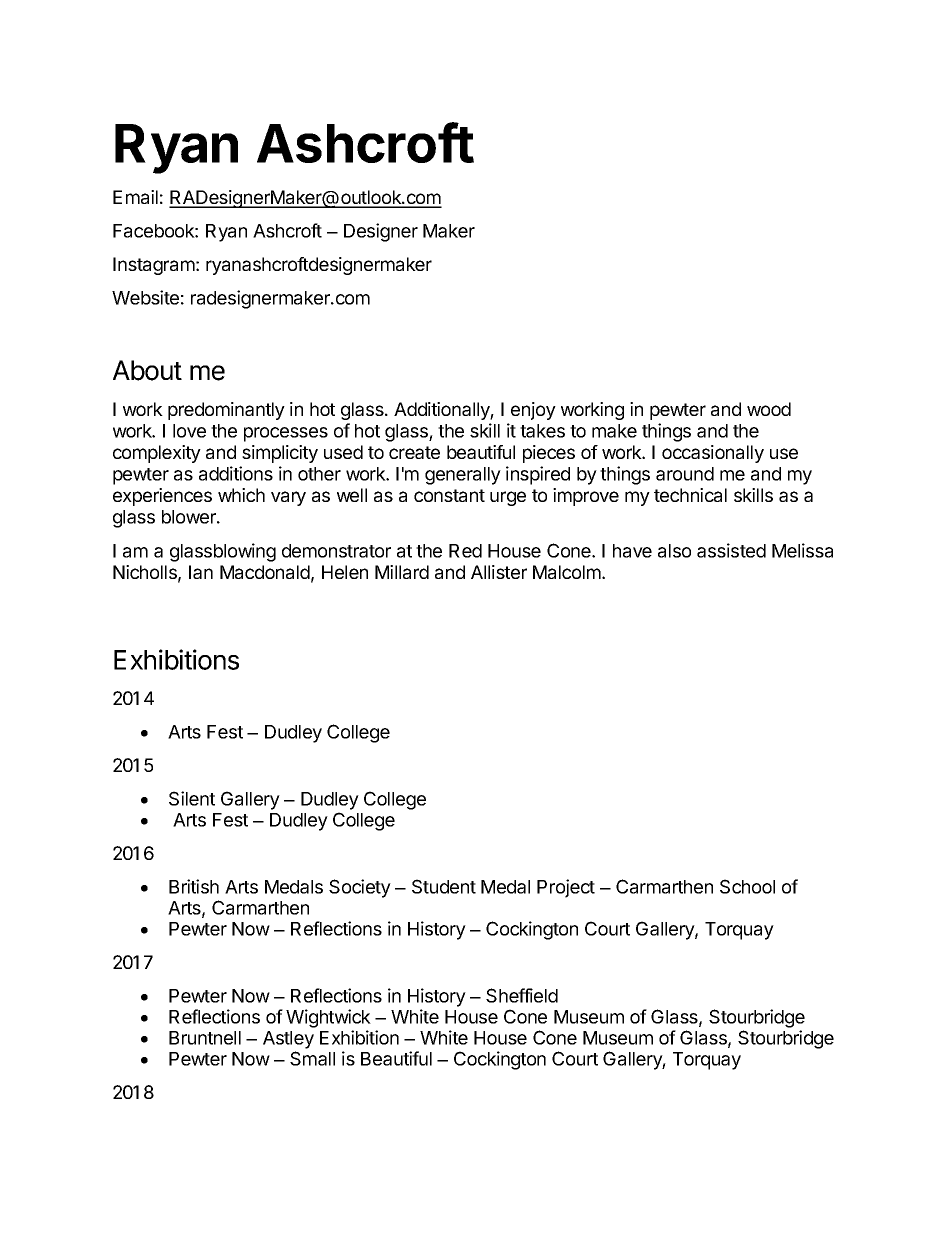 This screenshot has height=1233, width=952. Describe the element at coordinates (731, 550) in the screenshot. I see `assisted` at that location.
